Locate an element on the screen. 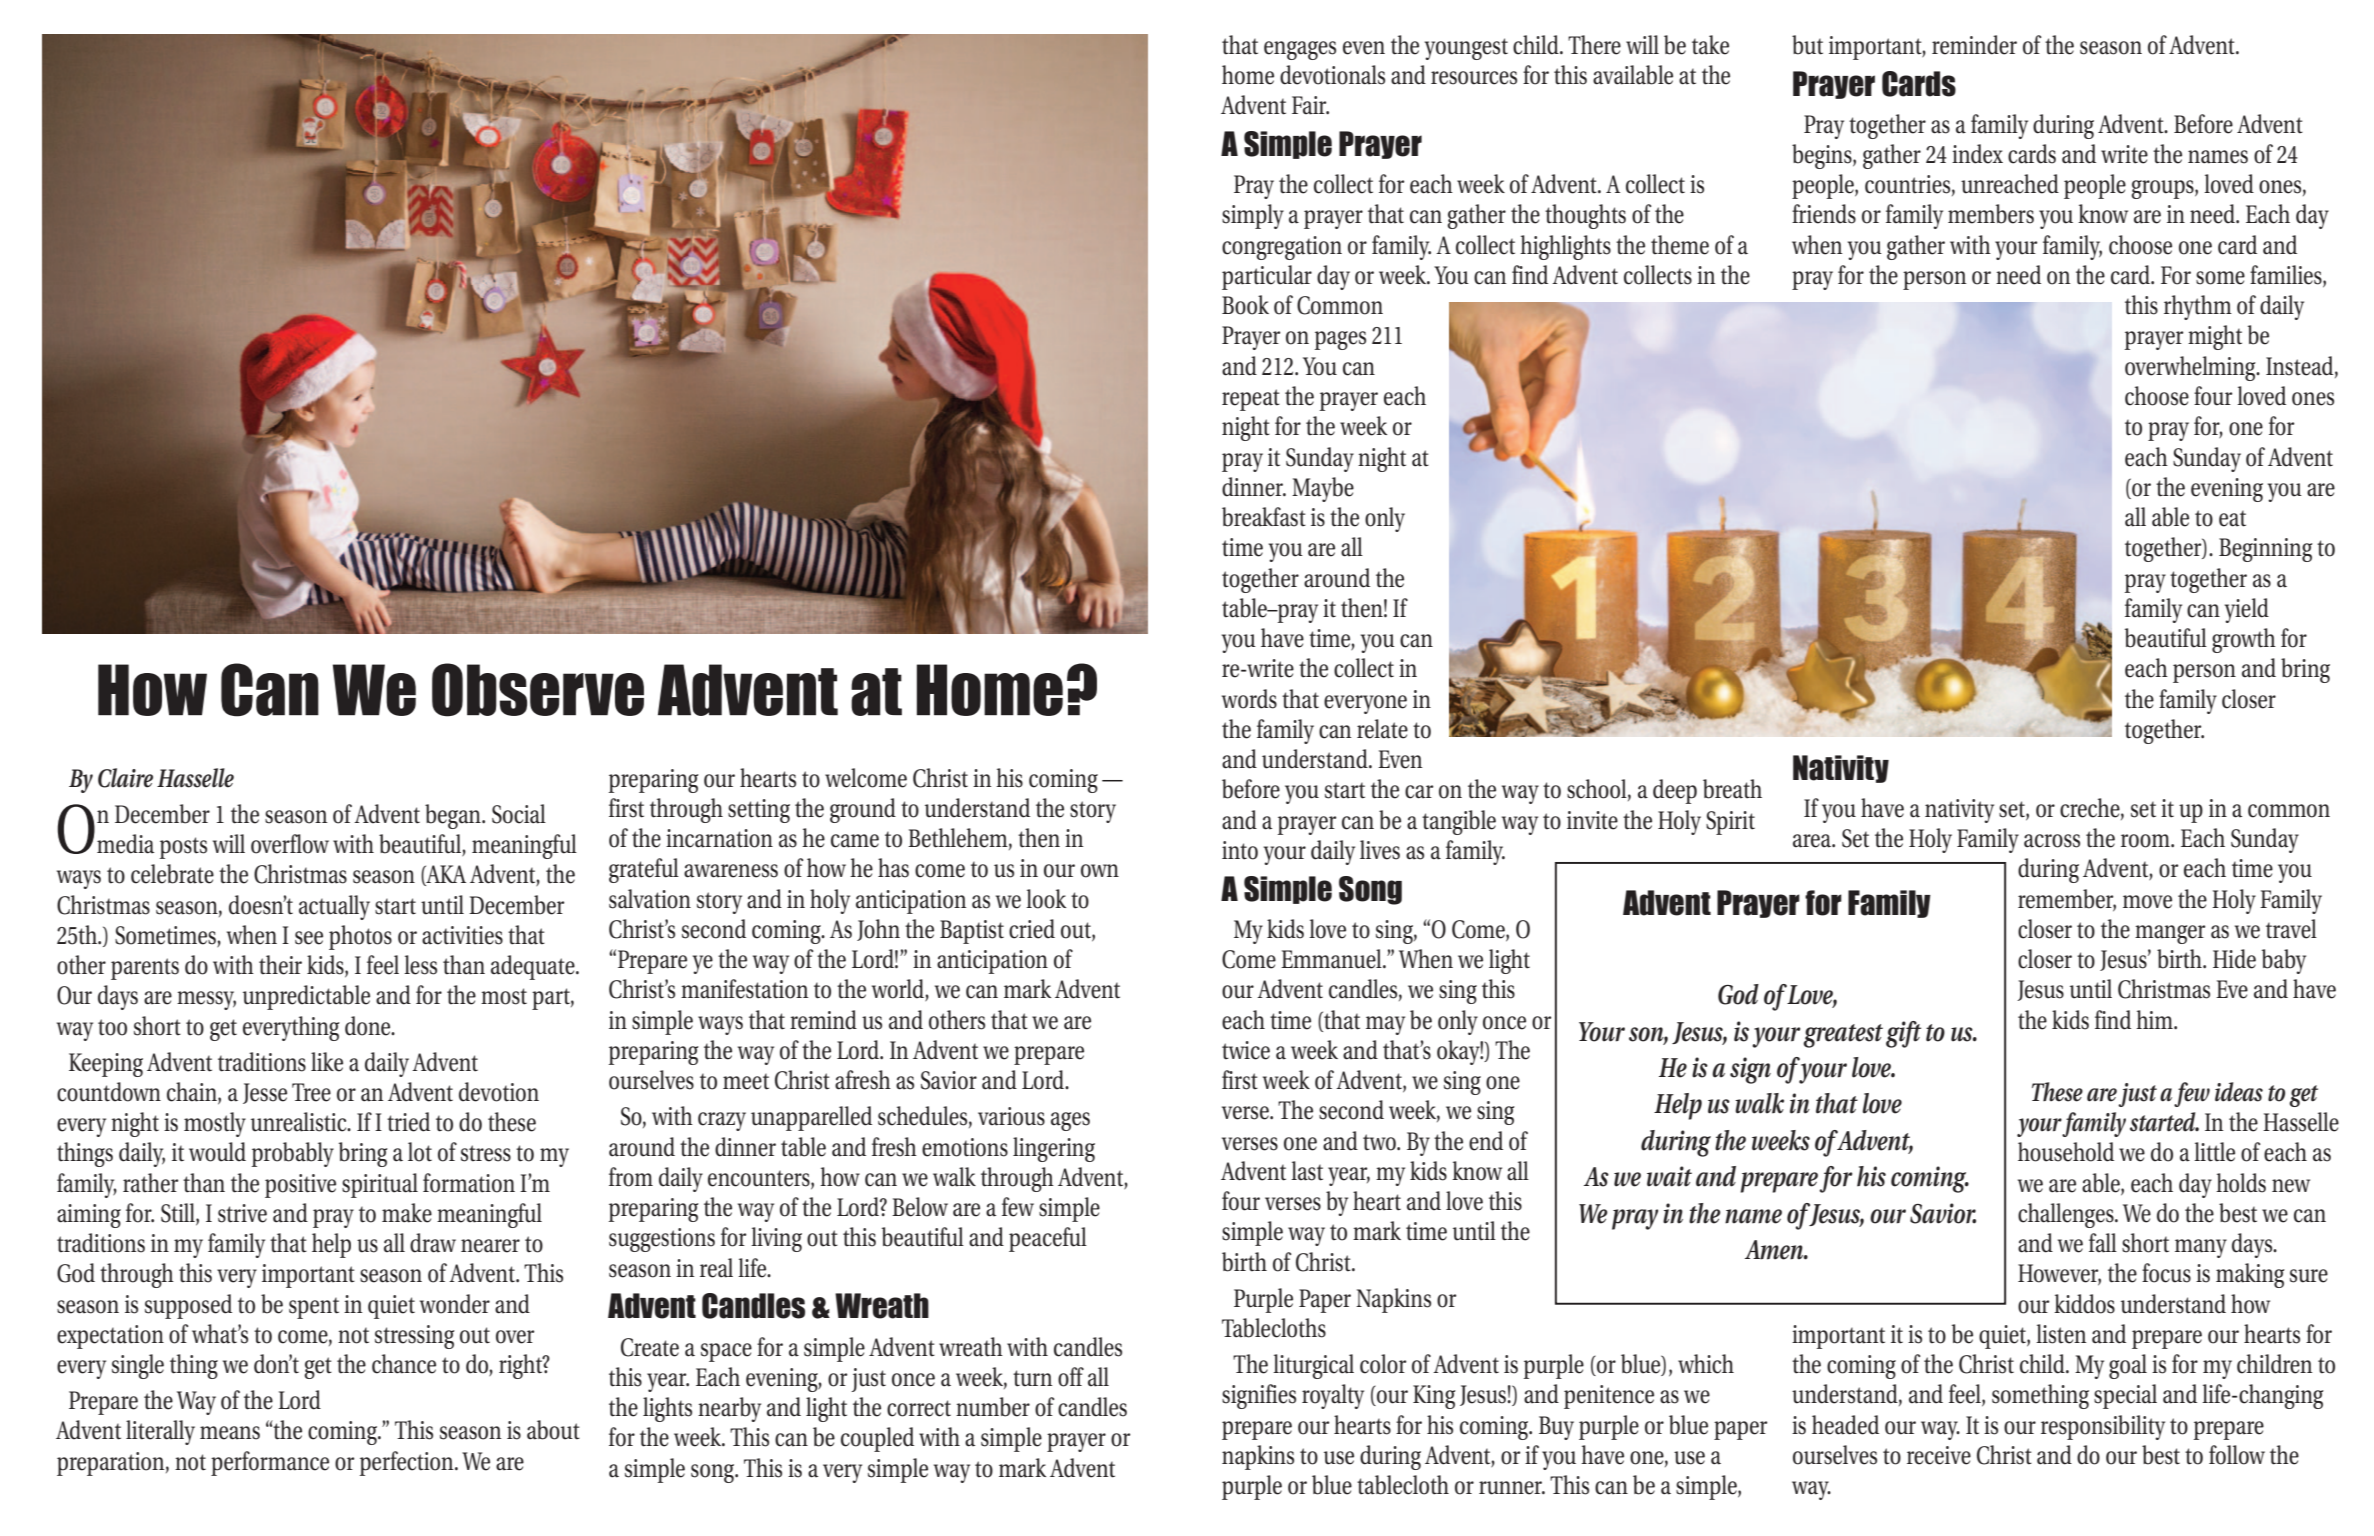 This screenshot has width=2374, height=1536. yield is located at coordinates (2247, 610).
